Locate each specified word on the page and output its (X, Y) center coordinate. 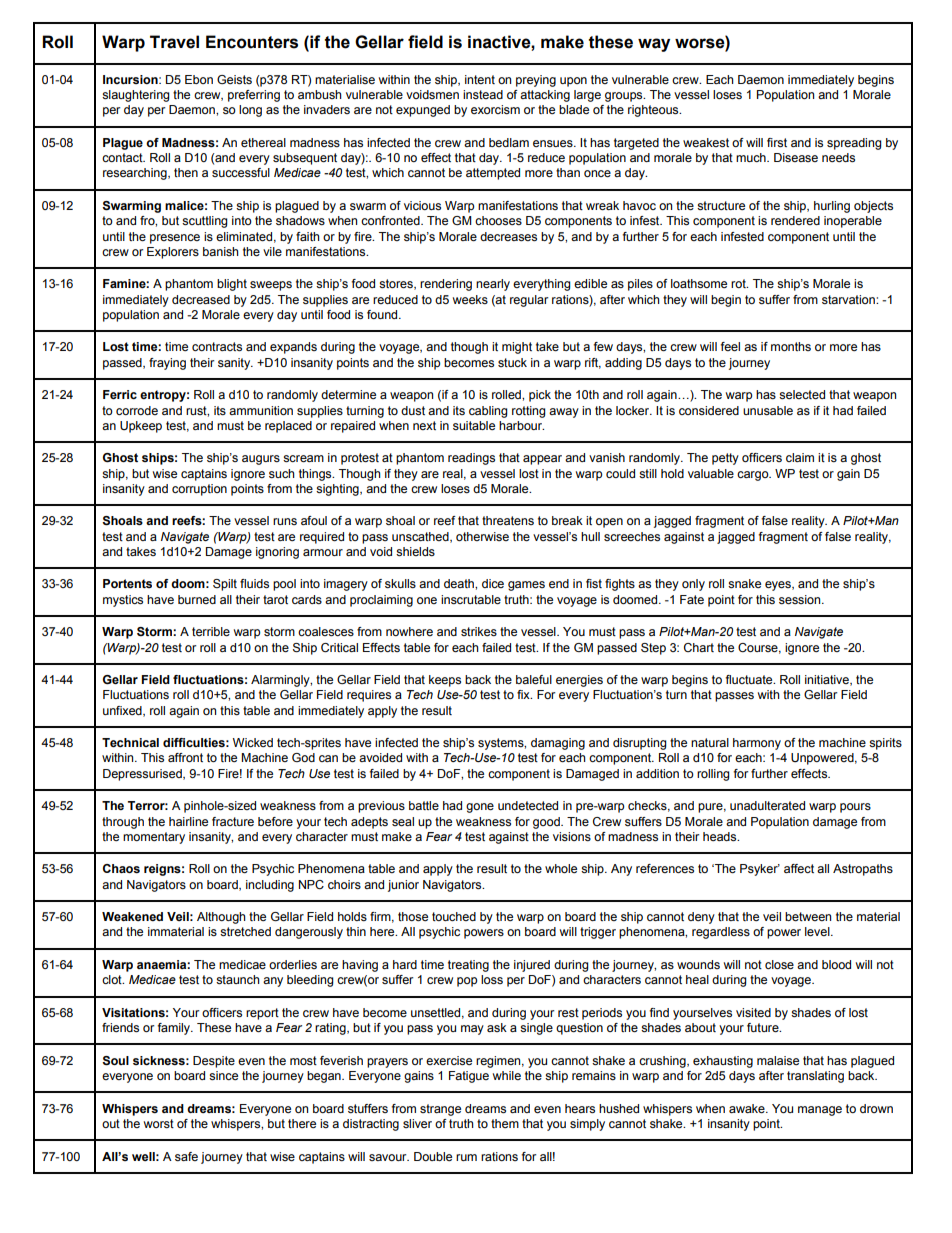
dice (493, 583)
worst (159, 1123)
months (791, 346)
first (777, 142)
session (801, 599)
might (517, 348)
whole (561, 868)
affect (799, 868)
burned (197, 599)
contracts (217, 346)
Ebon (199, 79)
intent (480, 79)
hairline (188, 821)
